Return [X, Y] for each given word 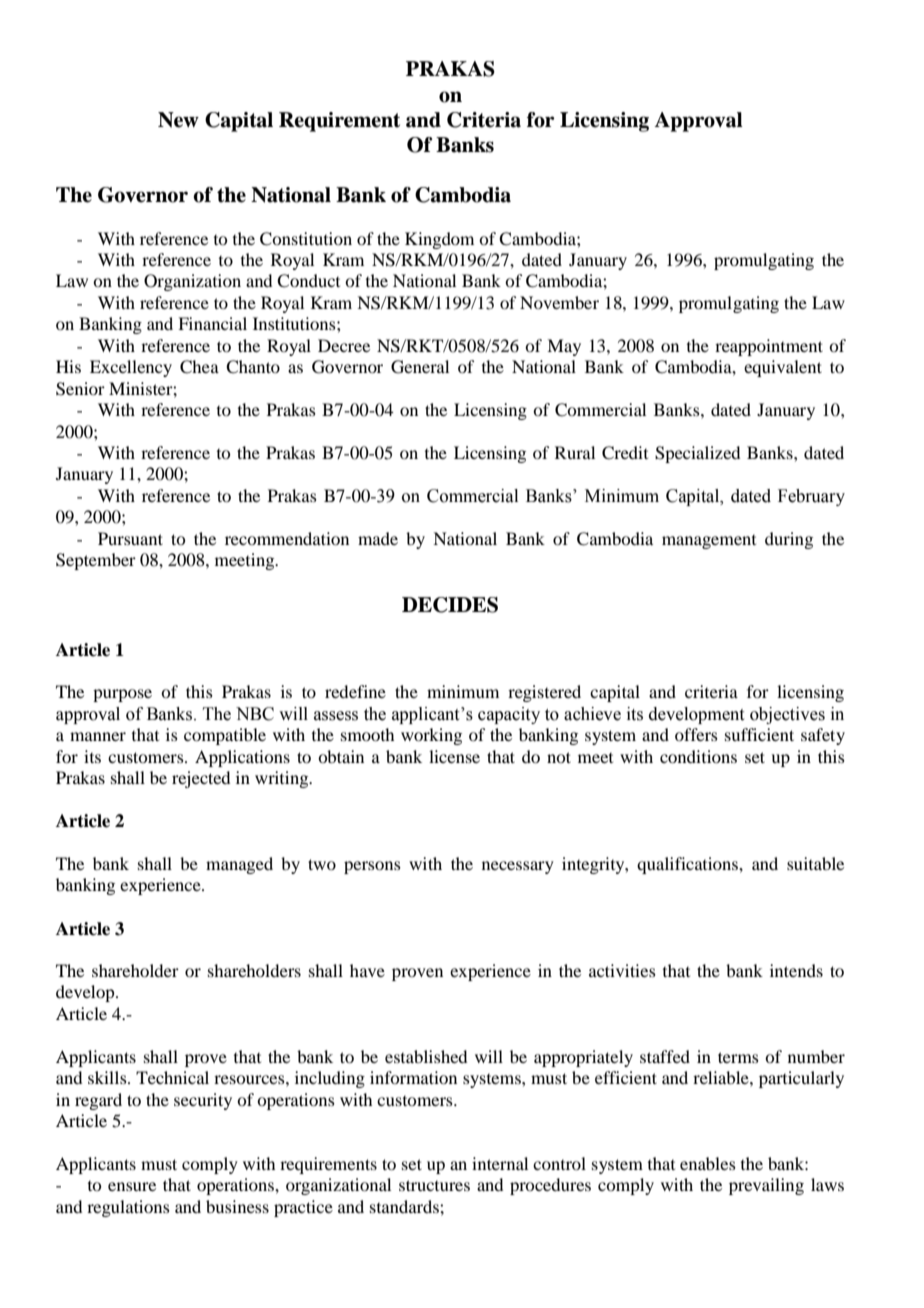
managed [239, 865]
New [178, 120]
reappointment [769, 347]
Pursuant [130, 538]
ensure [132, 1186]
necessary [518, 867]
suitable [815, 863]
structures [434, 1185]
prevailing [766, 1186]
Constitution [306, 239]
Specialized [697, 454]
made [378, 538]
